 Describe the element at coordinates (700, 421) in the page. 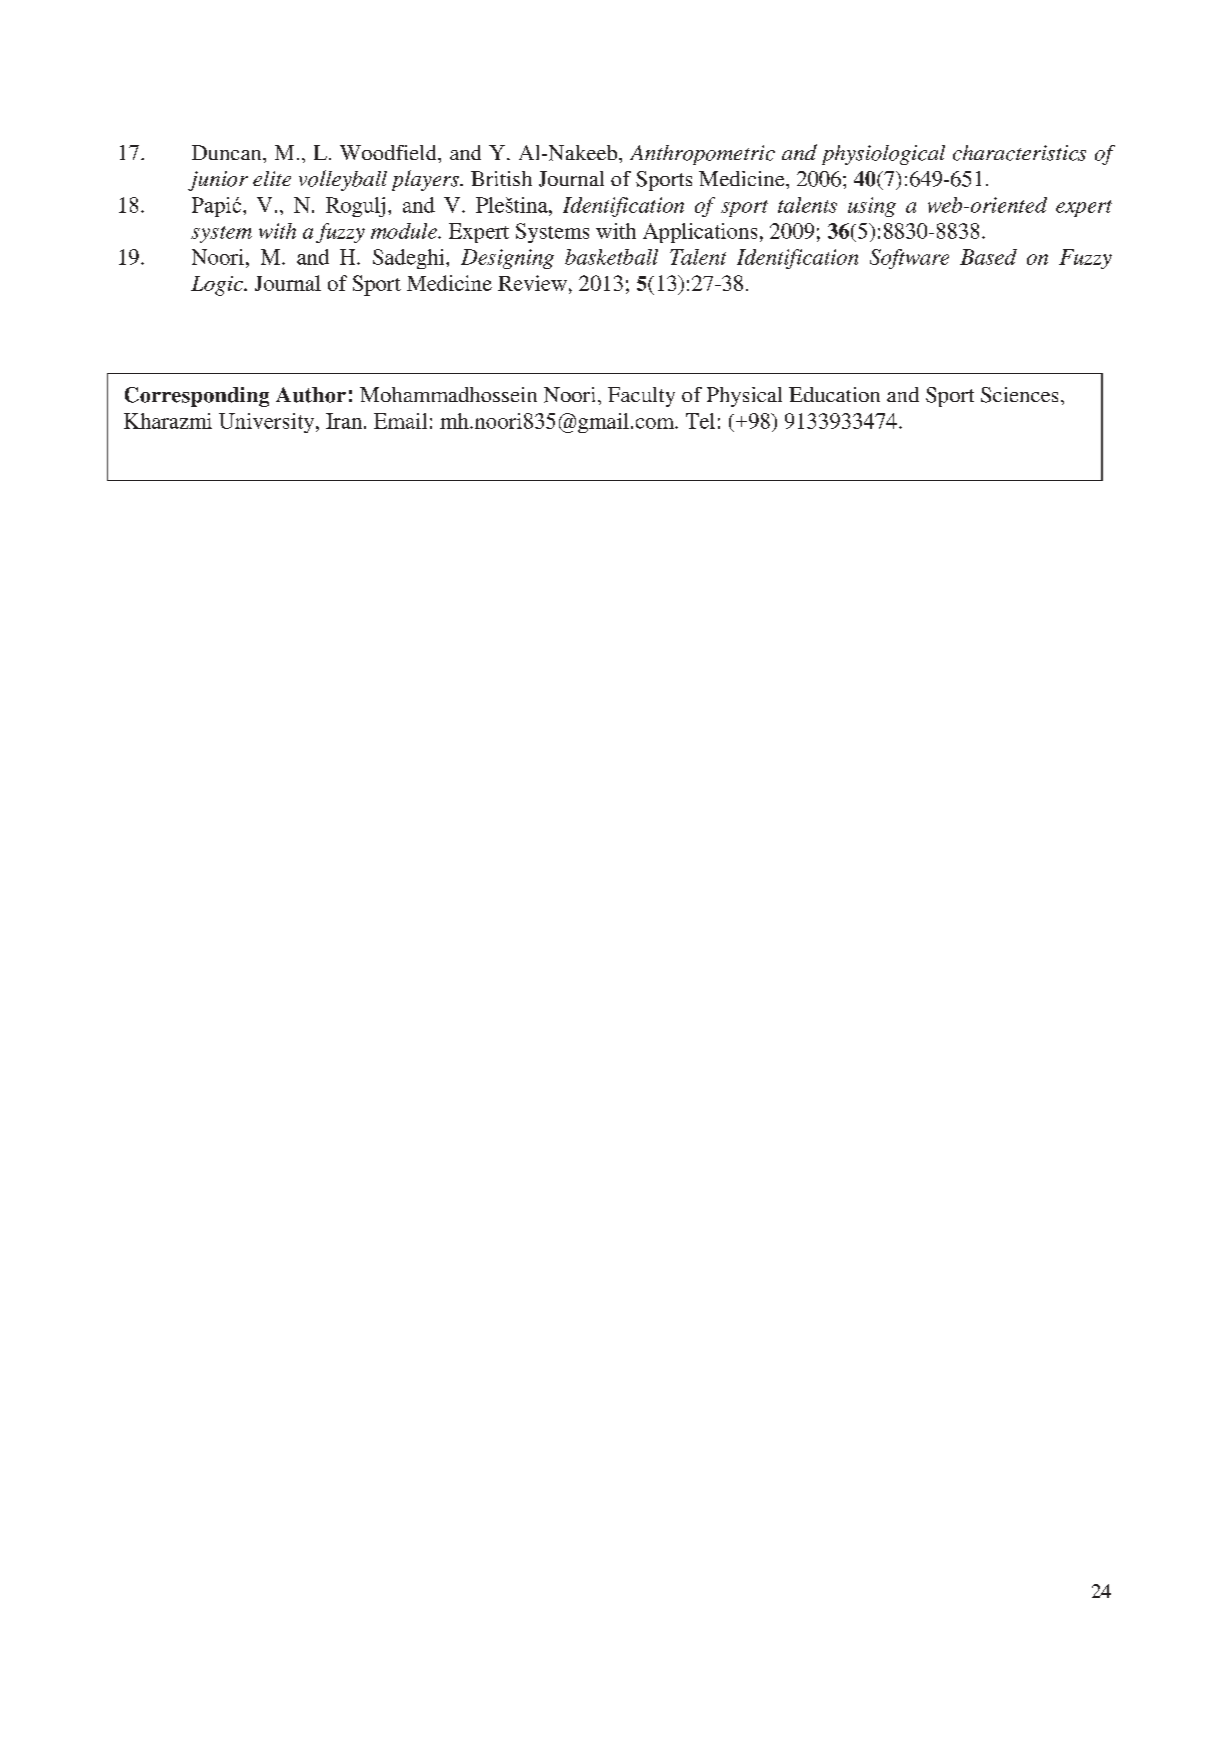

I see `Tel` at that location.
